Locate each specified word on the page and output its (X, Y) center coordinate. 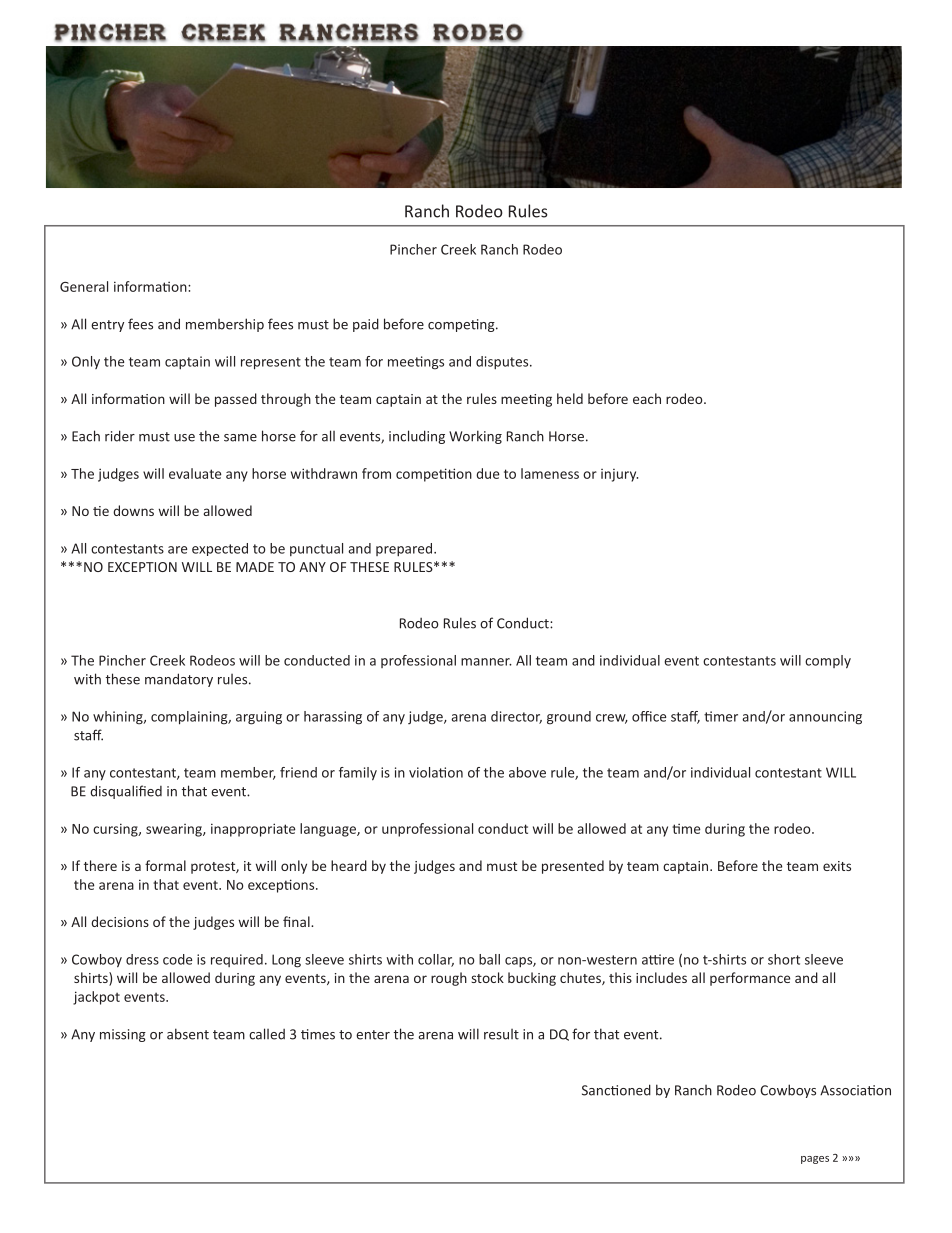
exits (837, 866)
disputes (503, 362)
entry (107, 326)
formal (165, 865)
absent (188, 1034)
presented (573, 867)
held (570, 398)
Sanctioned (616, 1090)
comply (828, 662)
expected (220, 549)
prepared (404, 549)
